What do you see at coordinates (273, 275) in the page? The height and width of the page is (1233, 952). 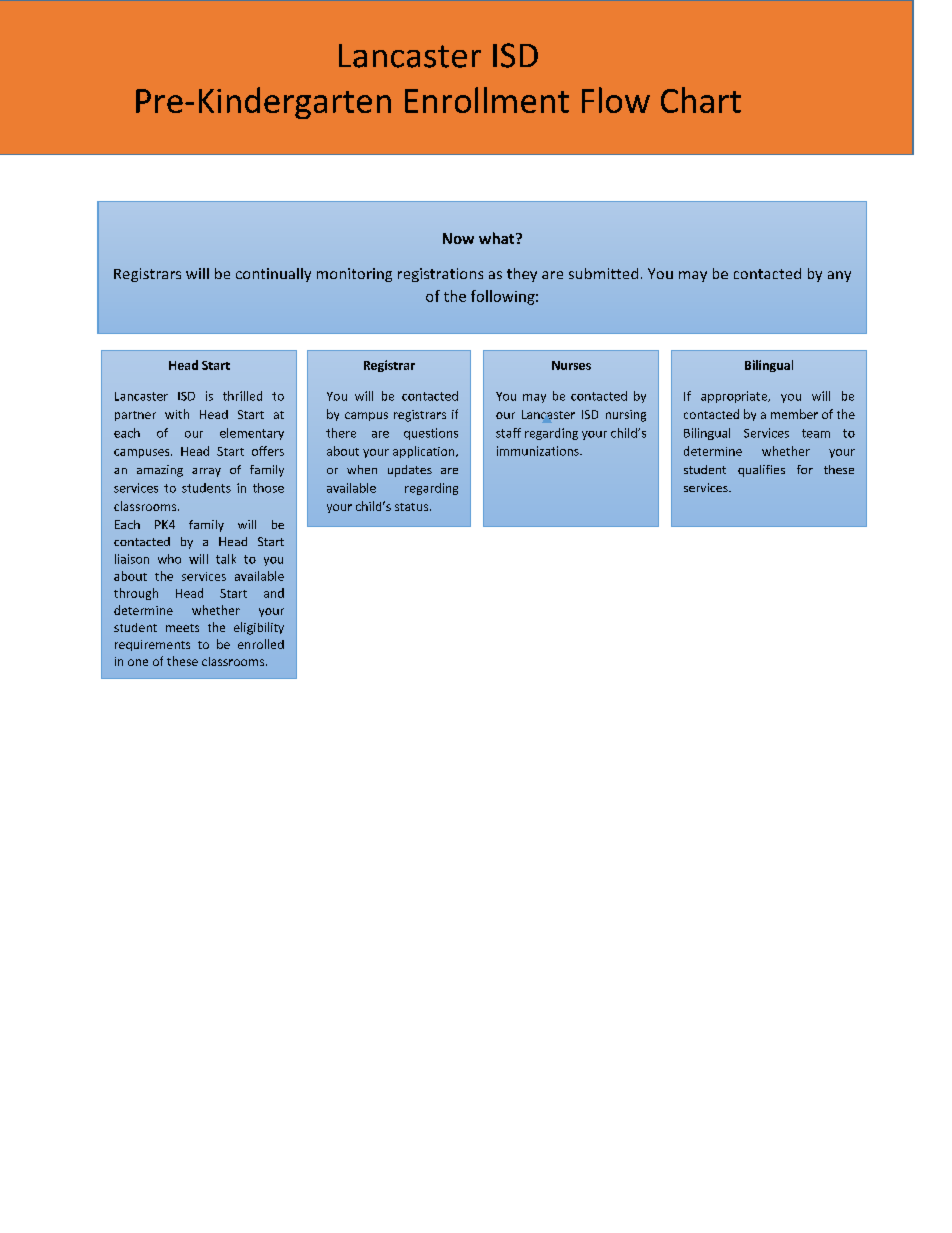 I see `continually` at bounding box center [273, 275].
